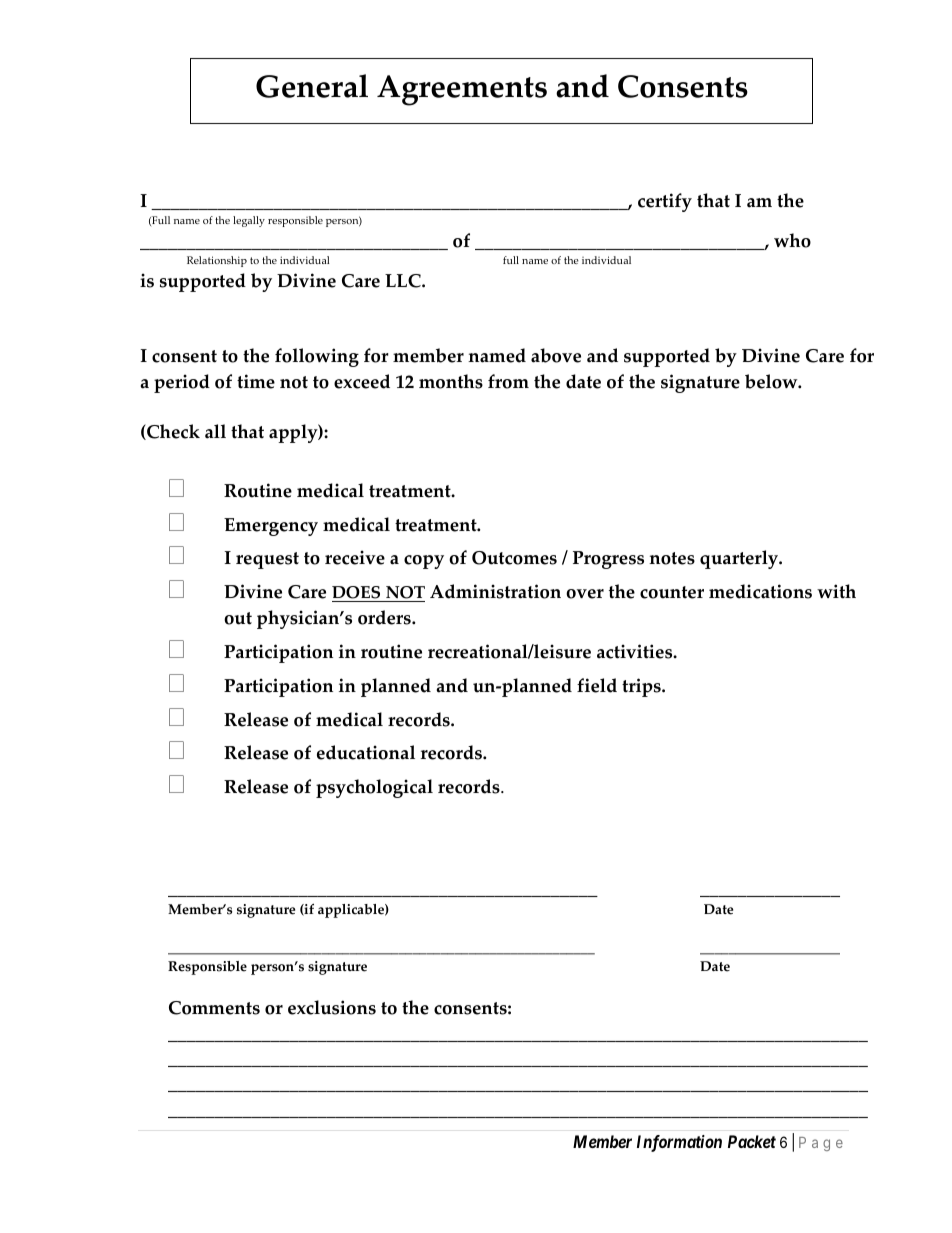 The height and width of the screenshot is (1233, 952). What do you see at coordinates (462, 90) in the screenshot?
I see `Agreements` at bounding box center [462, 90].
